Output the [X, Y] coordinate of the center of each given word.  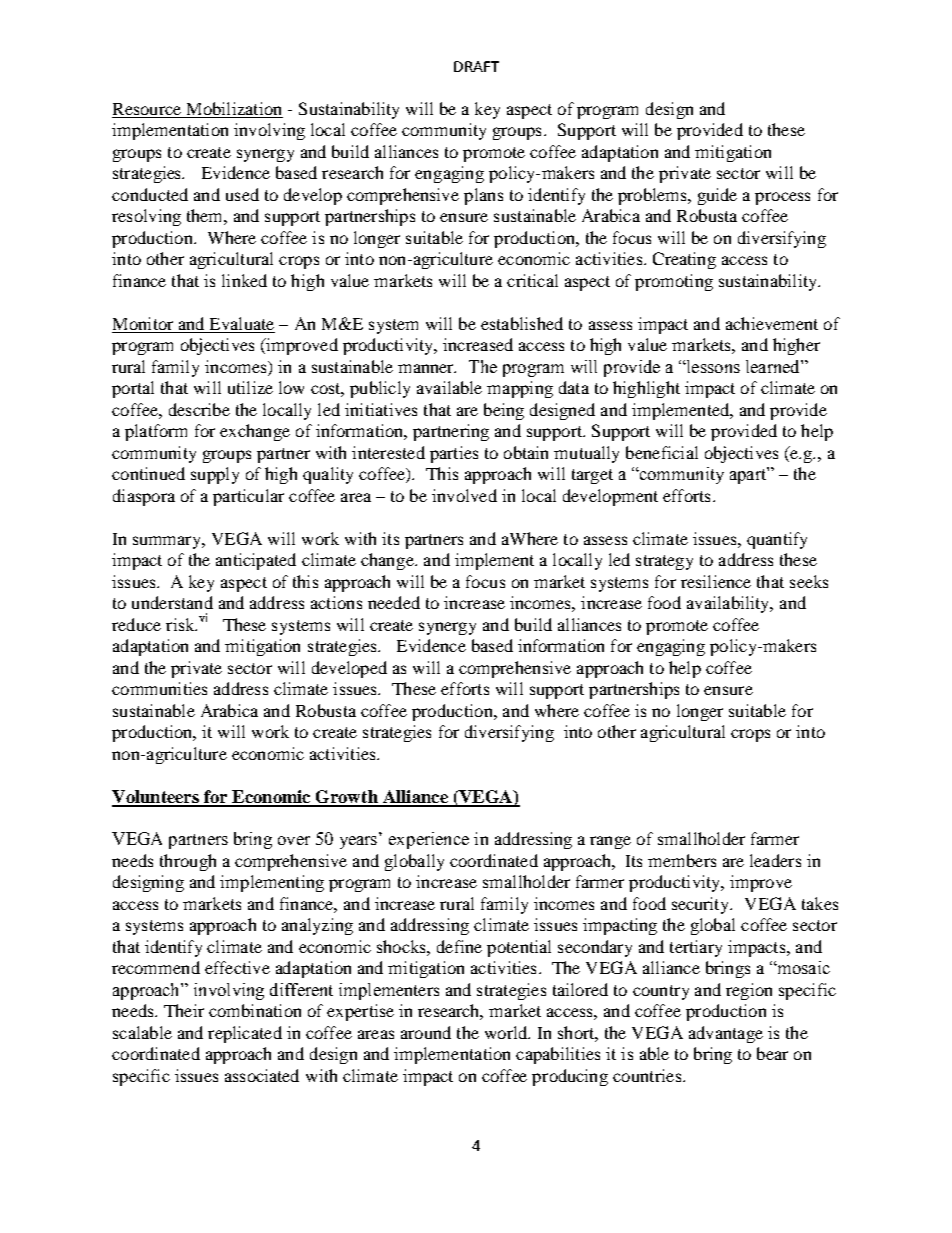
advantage [726, 1034]
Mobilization [233, 110]
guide [717, 196]
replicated [245, 1034]
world [507, 1032]
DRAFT [476, 66]
